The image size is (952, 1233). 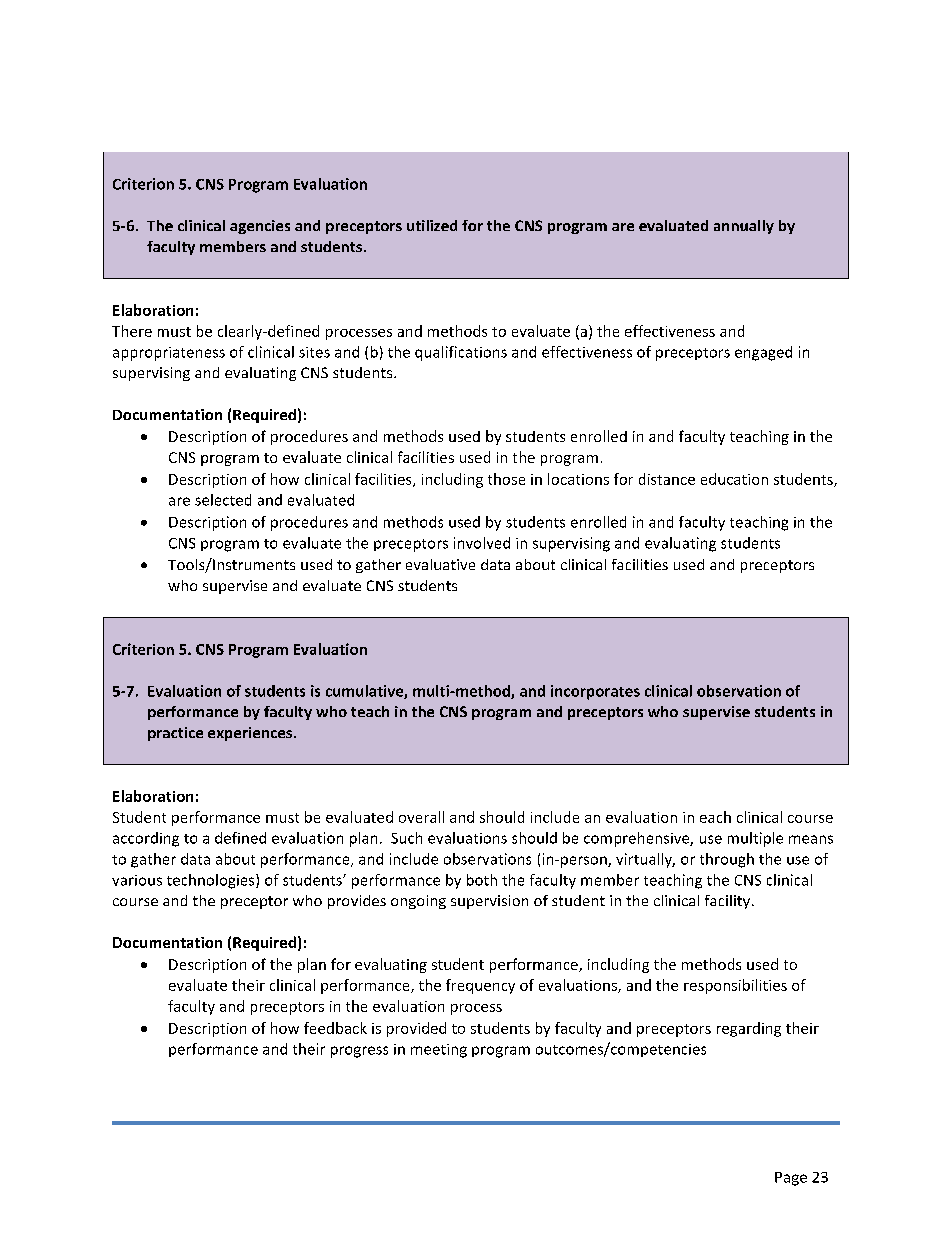 What do you see at coordinates (482, 543) in the screenshot?
I see `involved` at bounding box center [482, 543].
